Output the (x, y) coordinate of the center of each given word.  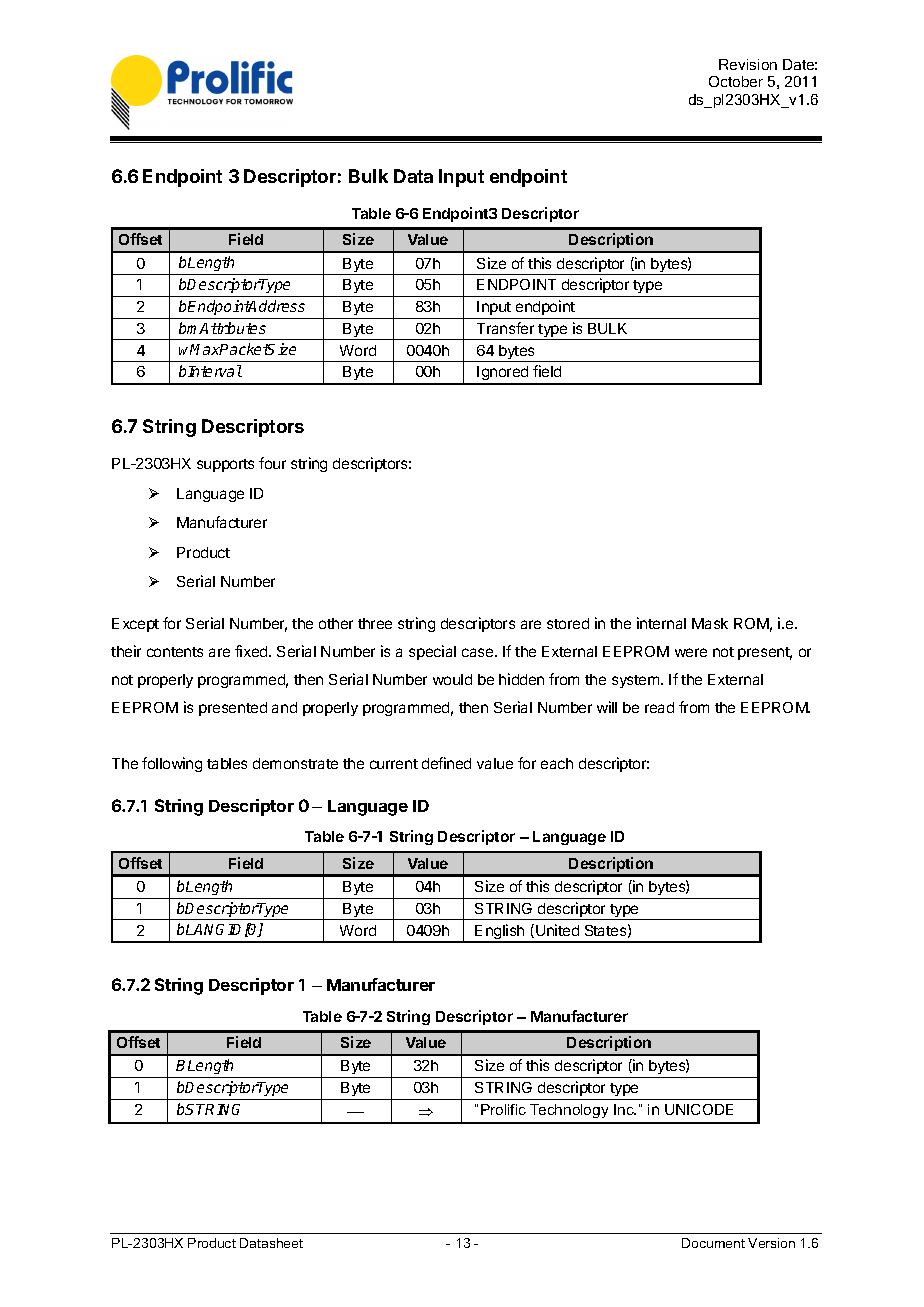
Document (713, 1243)
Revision (748, 64)
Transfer (505, 328)
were (691, 652)
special (432, 652)
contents (175, 652)
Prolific (503, 1109)
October (736, 81)
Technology (569, 1111)
